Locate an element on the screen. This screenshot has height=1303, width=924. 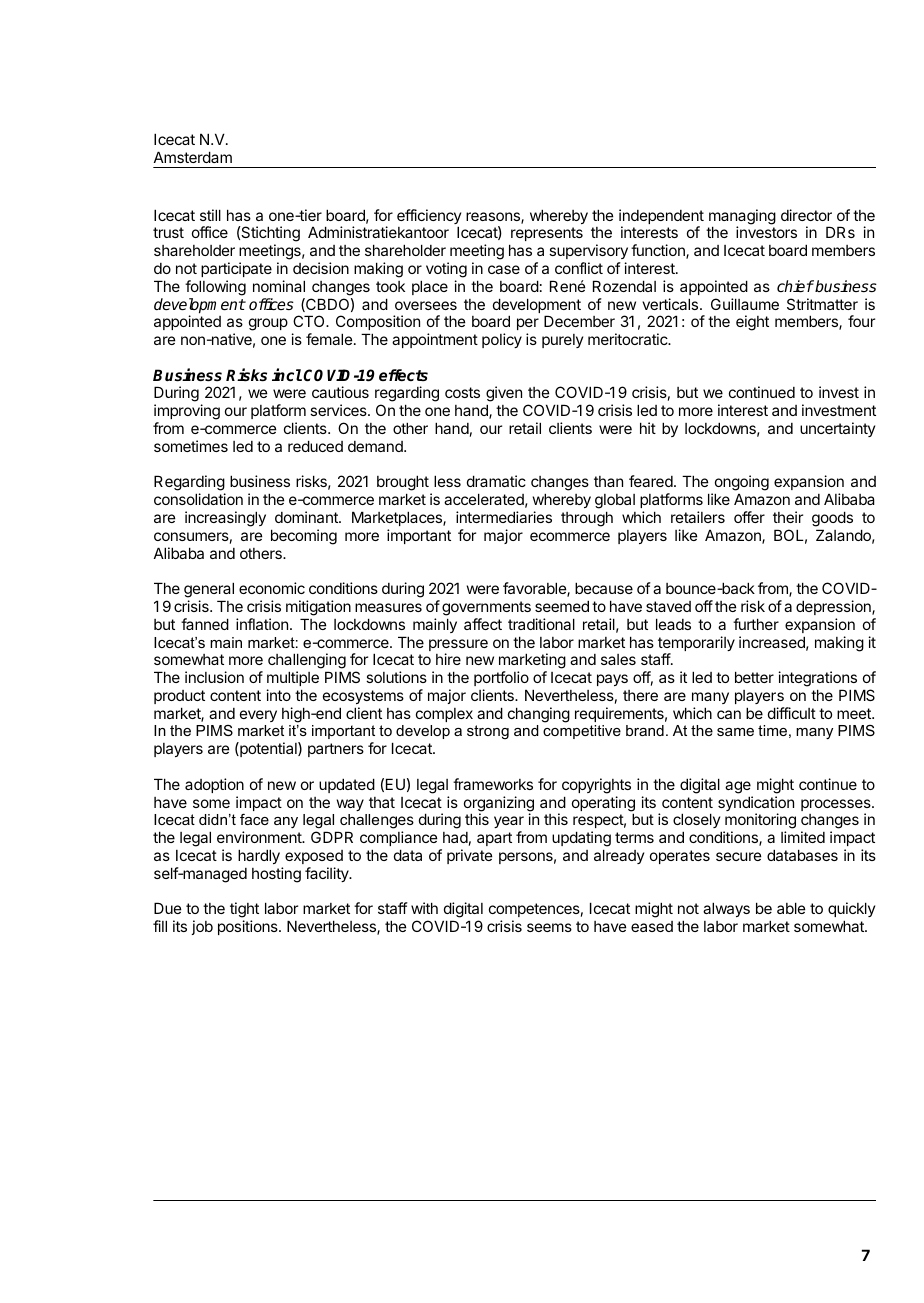
portfolio is located at coordinates (501, 678).
